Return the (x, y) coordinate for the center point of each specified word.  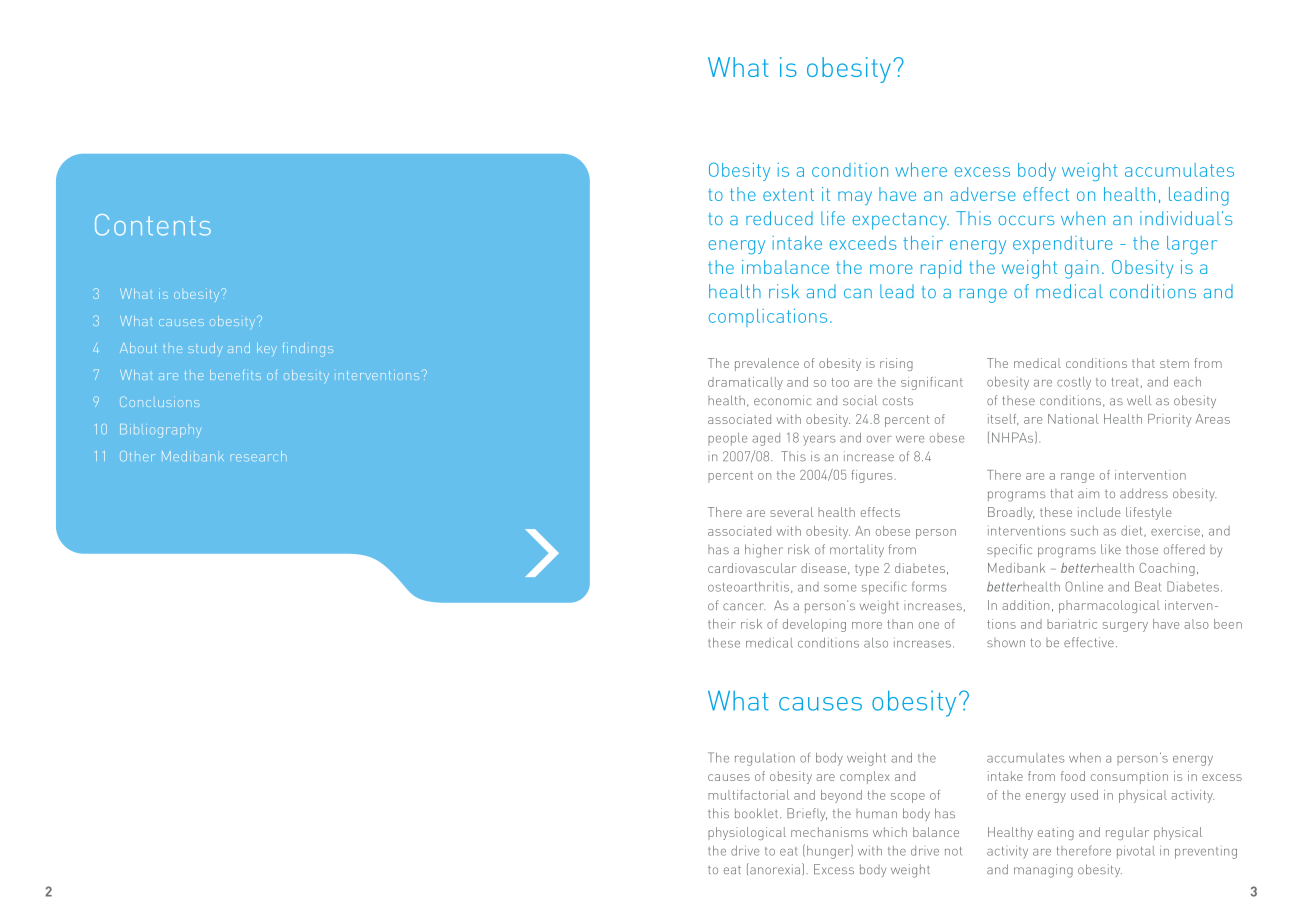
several (791, 512)
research (259, 456)
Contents (153, 225)
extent (788, 194)
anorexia (776, 869)
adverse (983, 194)
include (1099, 512)
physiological (747, 833)
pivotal (1136, 852)
